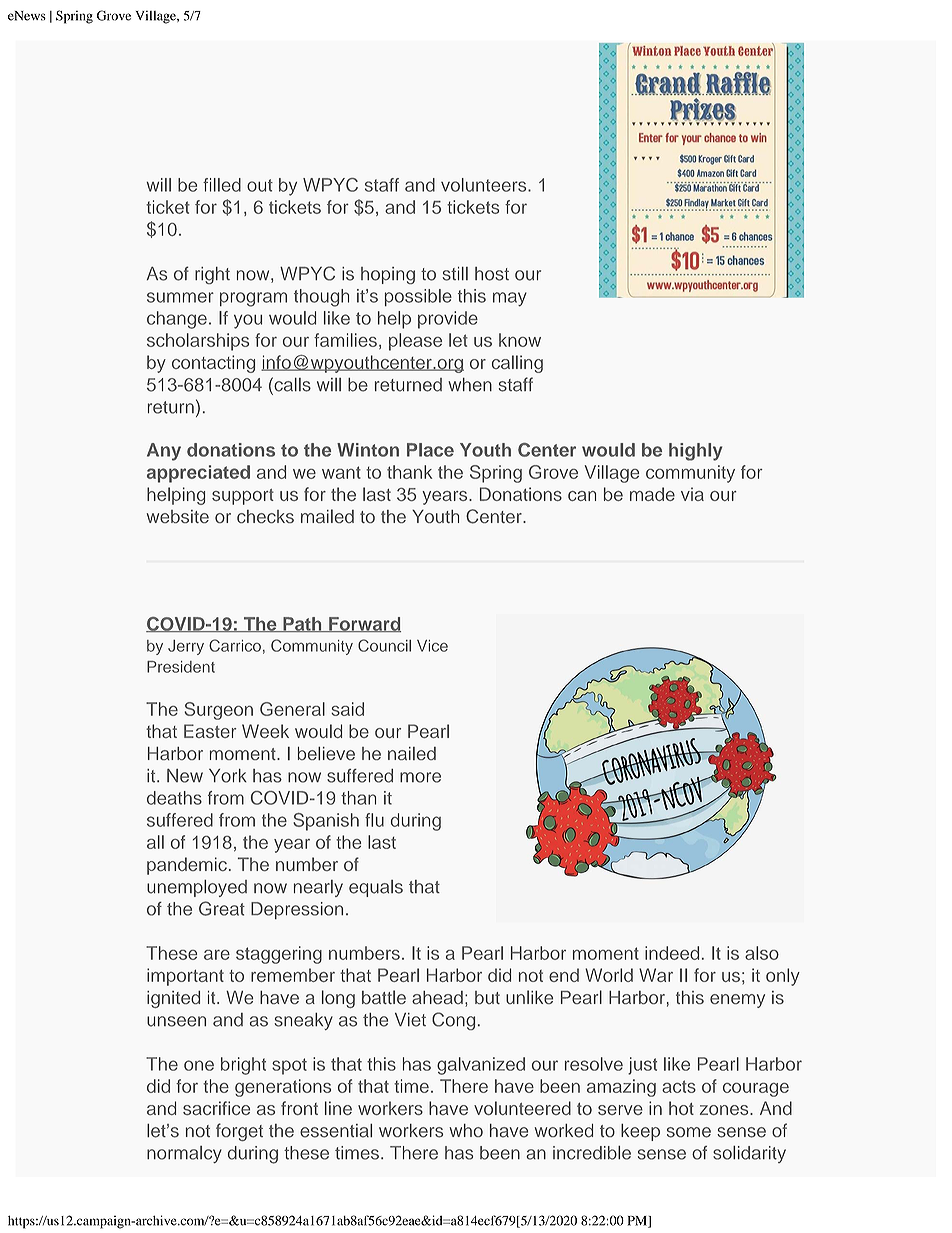 This screenshot has height=1233, width=952. Describe the element at coordinates (239, 1132) in the screenshot. I see `forget` at that location.
